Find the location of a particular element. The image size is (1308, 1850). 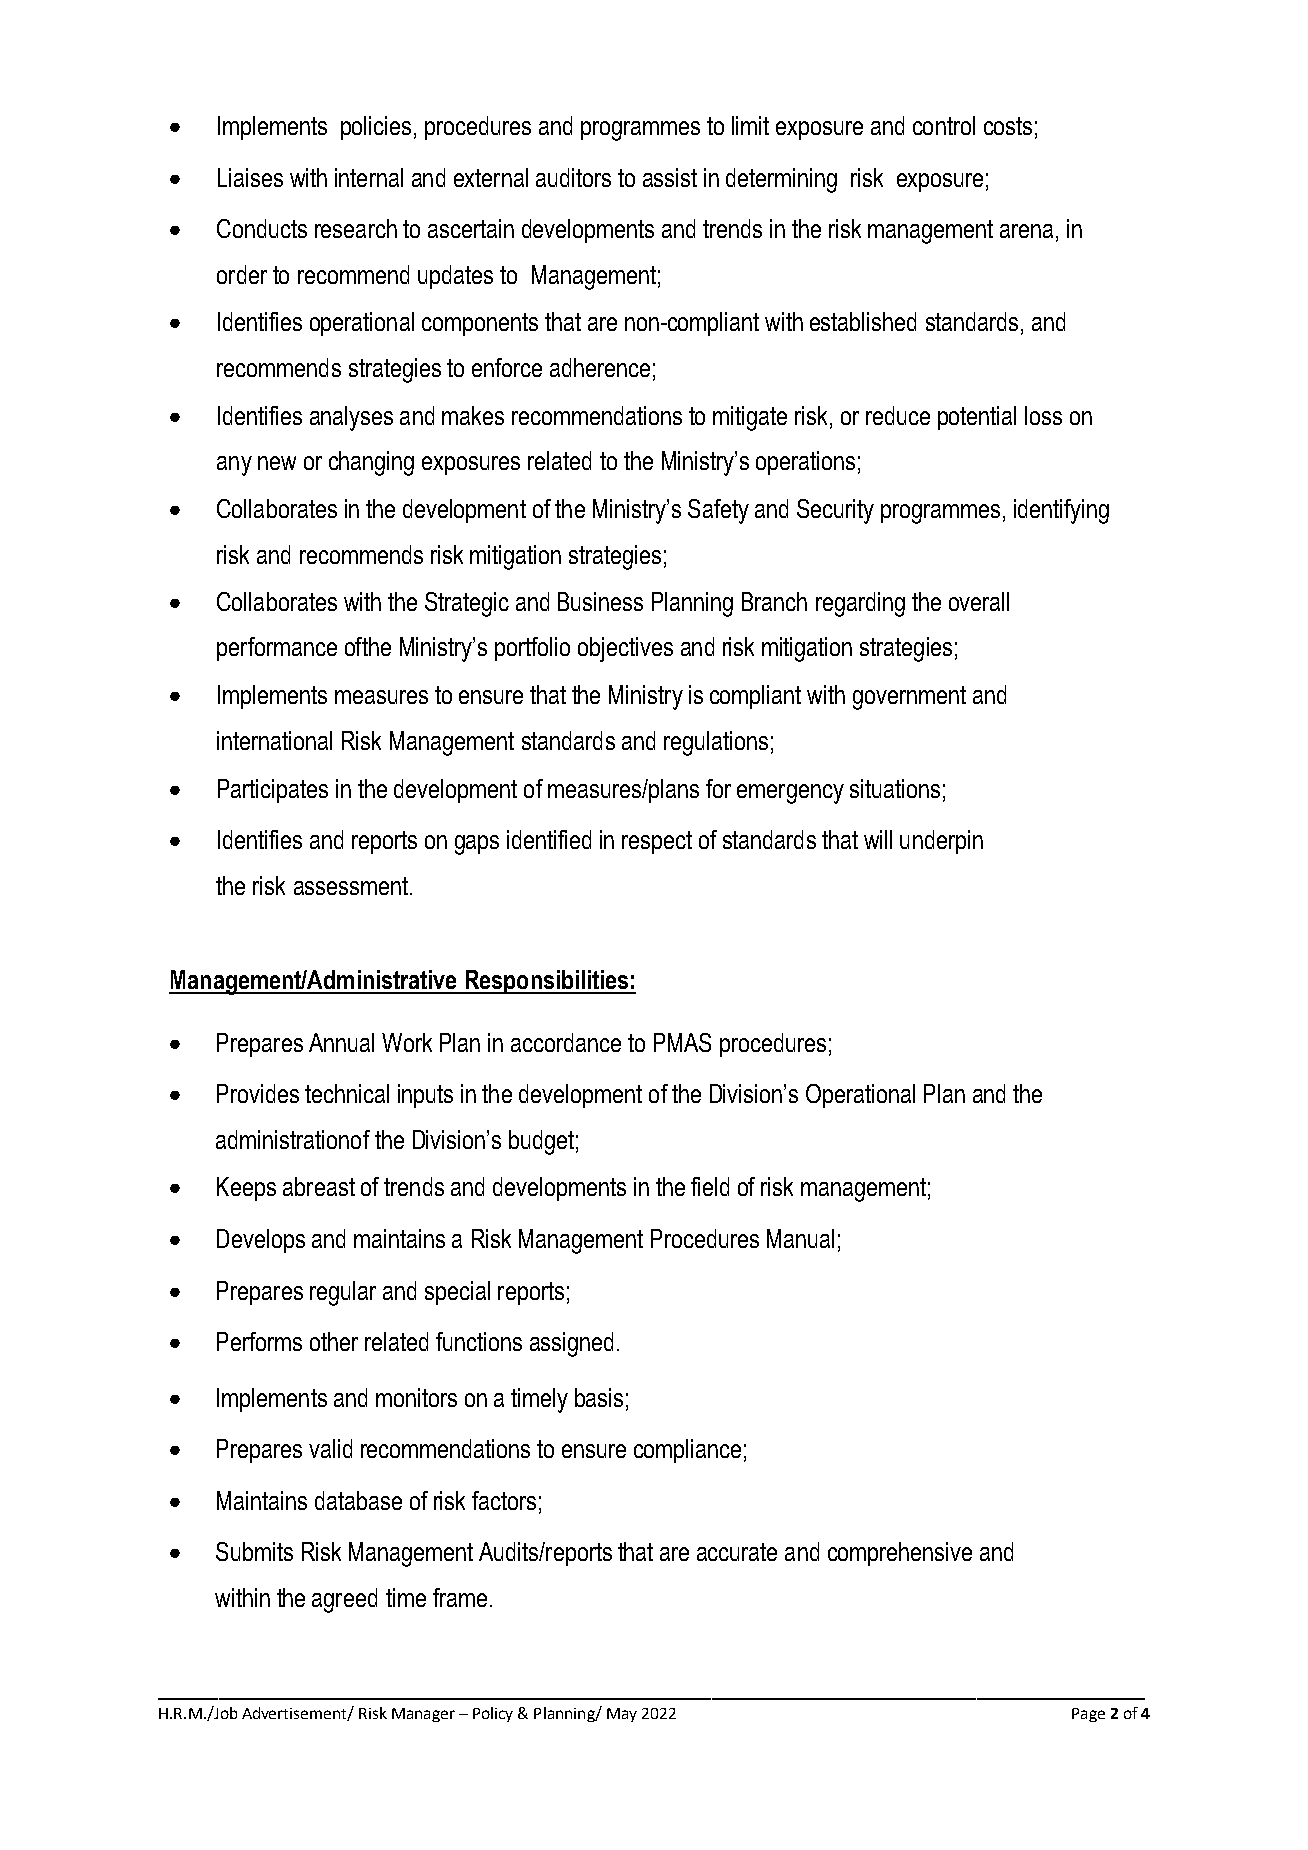

internal is located at coordinates (369, 177).
